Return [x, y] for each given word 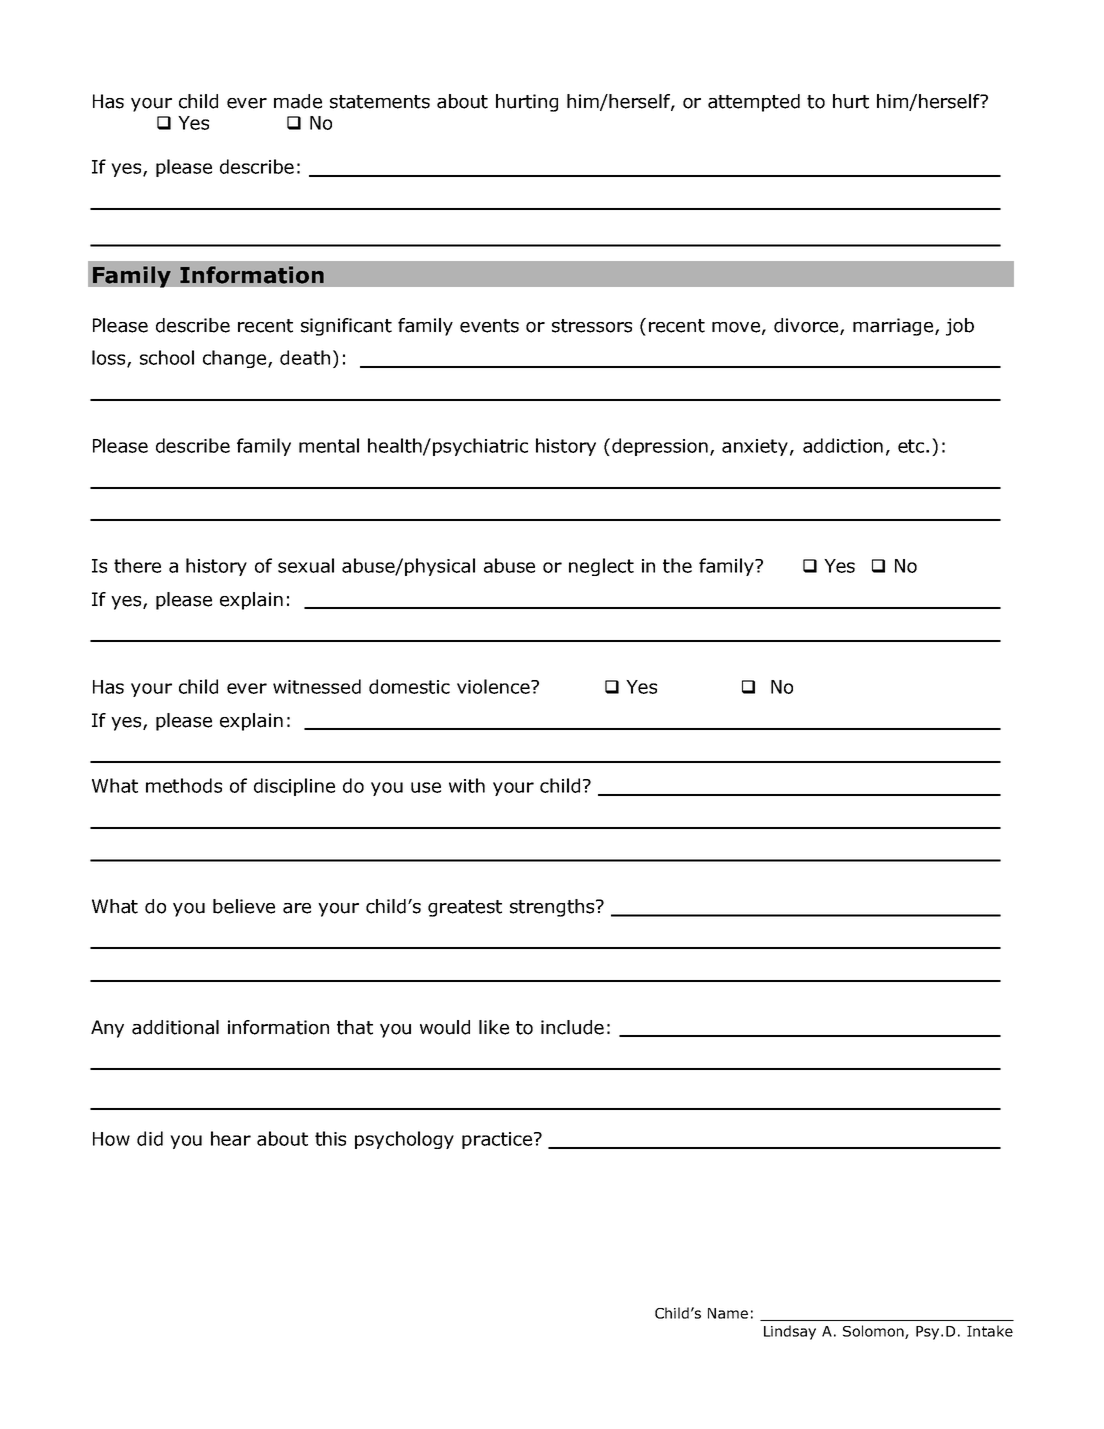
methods [184, 785]
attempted [754, 103]
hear [231, 1138]
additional [175, 1027]
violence [494, 686]
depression [660, 447]
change [236, 359]
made [298, 101]
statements [380, 102]
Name [728, 1313]
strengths [553, 908]
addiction [843, 445]
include [572, 1027]
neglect [601, 567]
